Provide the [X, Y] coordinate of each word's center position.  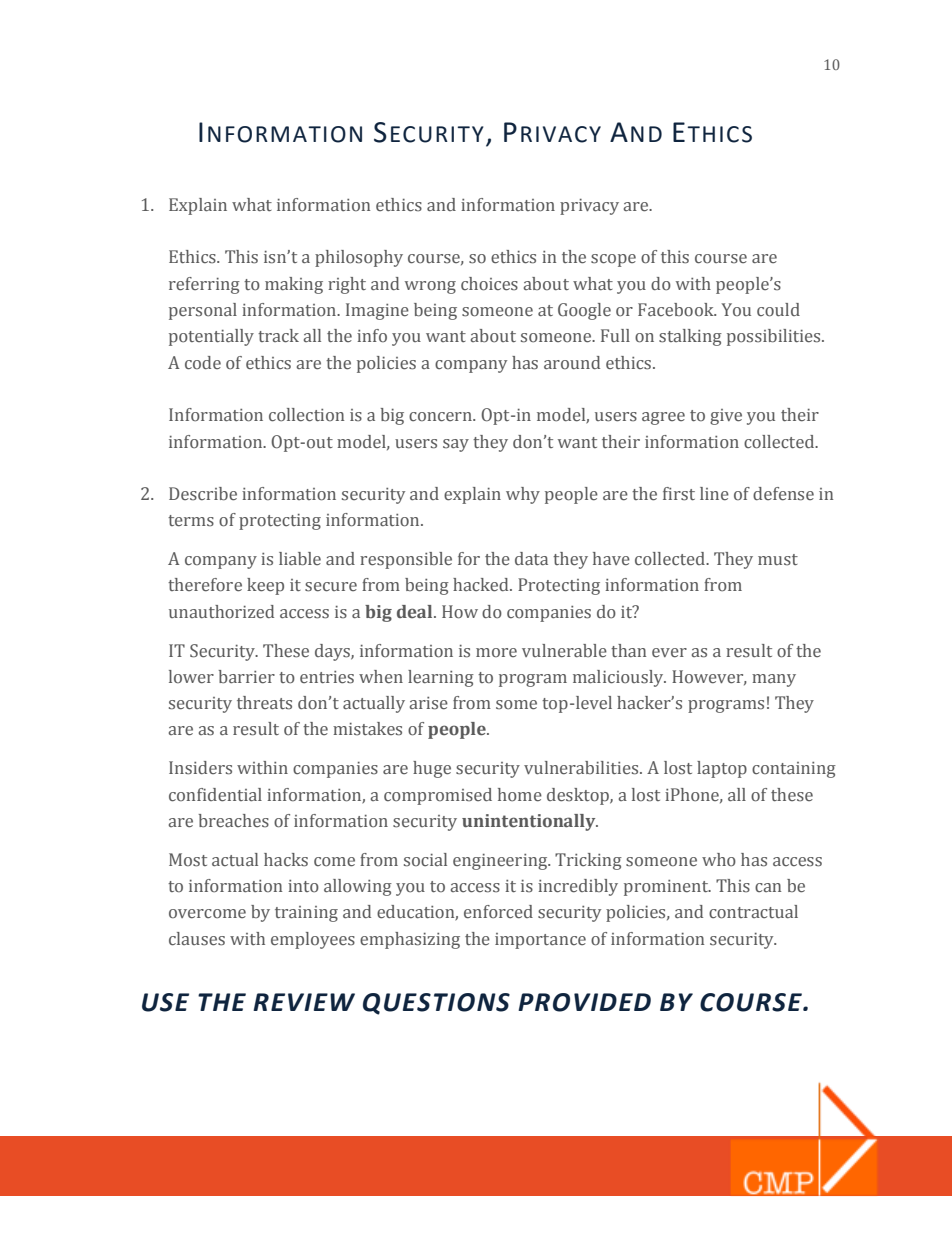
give [726, 417]
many [774, 680]
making [294, 285]
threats [264, 703]
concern [441, 417]
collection [306, 415]
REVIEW [304, 1002]
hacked [482, 585]
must [778, 560]
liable [300, 558]
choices [489, 284]
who [719, 860]
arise [429, 703]
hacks [286, 860]
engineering [501, 862]
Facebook [677, 310]
